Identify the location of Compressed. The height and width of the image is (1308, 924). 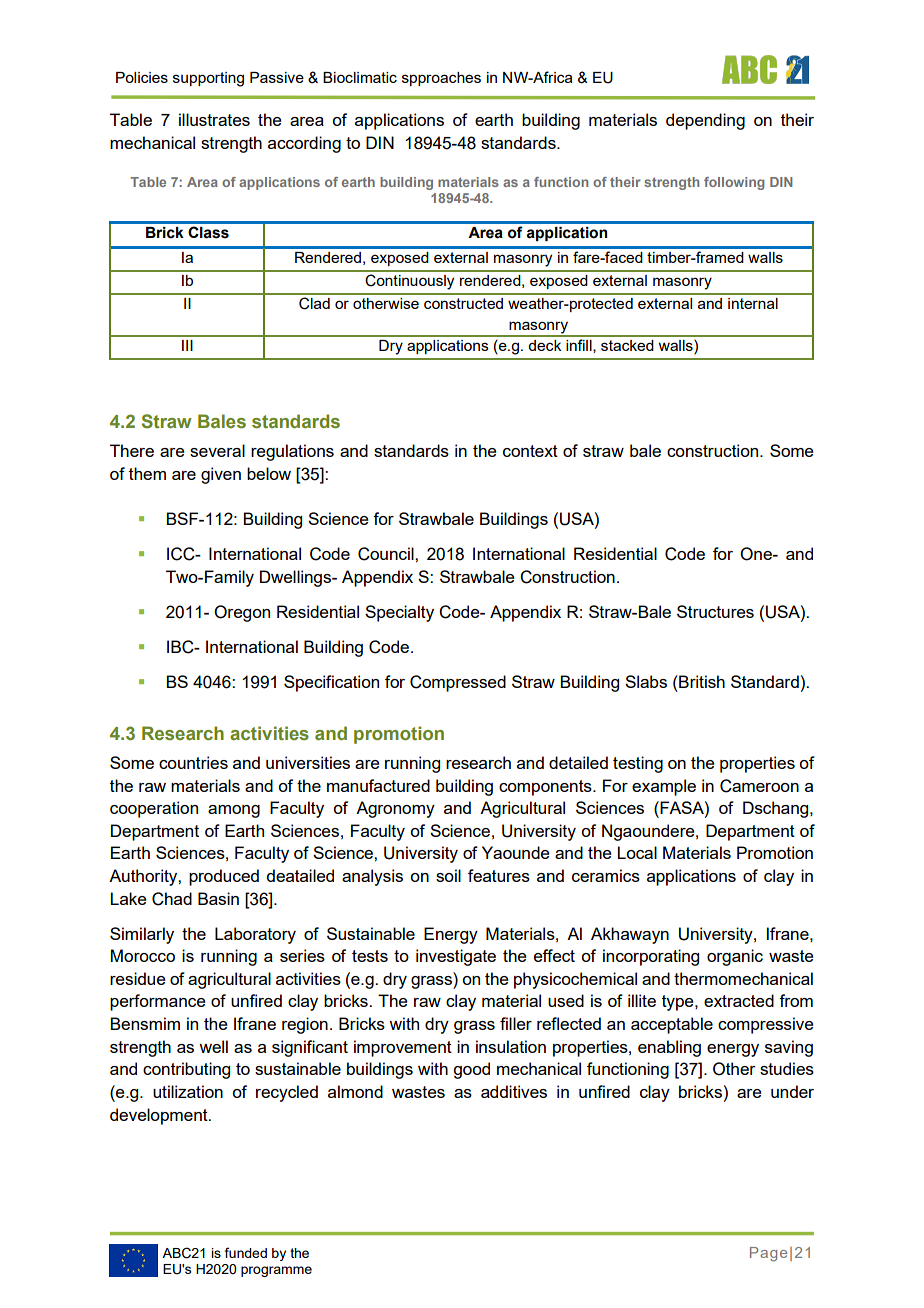
(458, 683).
